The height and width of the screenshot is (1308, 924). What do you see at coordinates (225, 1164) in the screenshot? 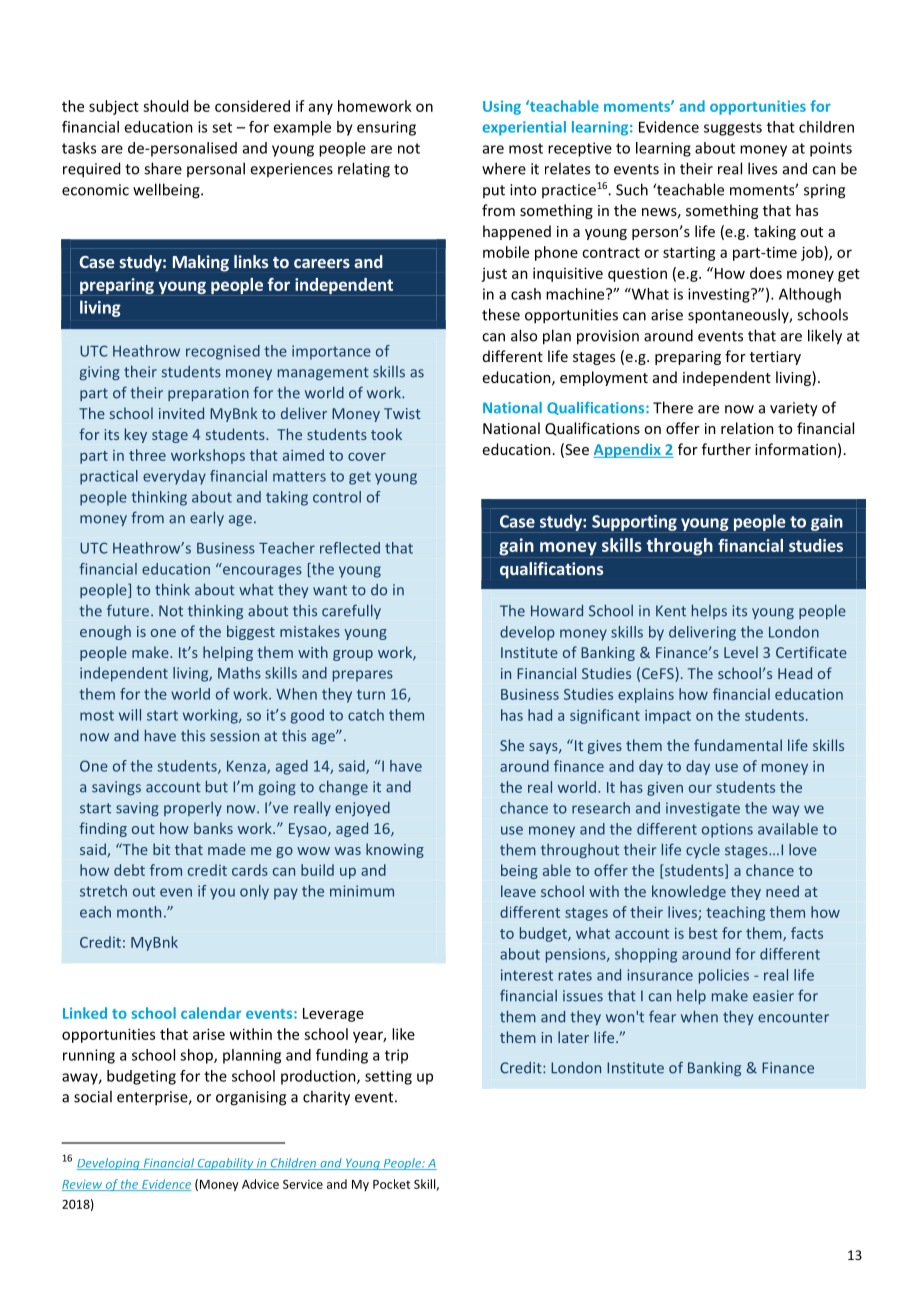
I see `Capability` at bounding box center [225, 1164].
